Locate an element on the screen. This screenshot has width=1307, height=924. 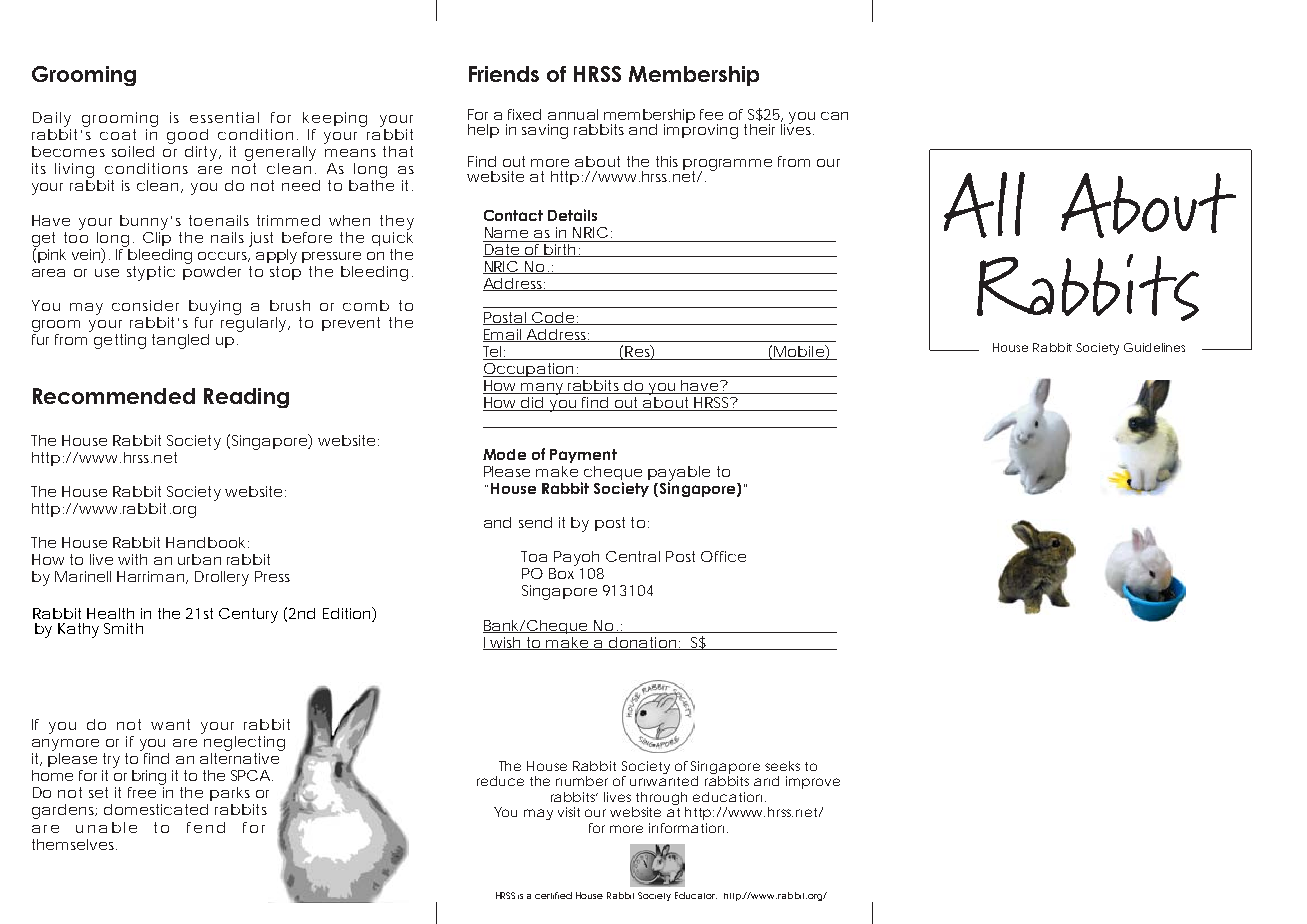
essential is located at coordinates (224, 117).
